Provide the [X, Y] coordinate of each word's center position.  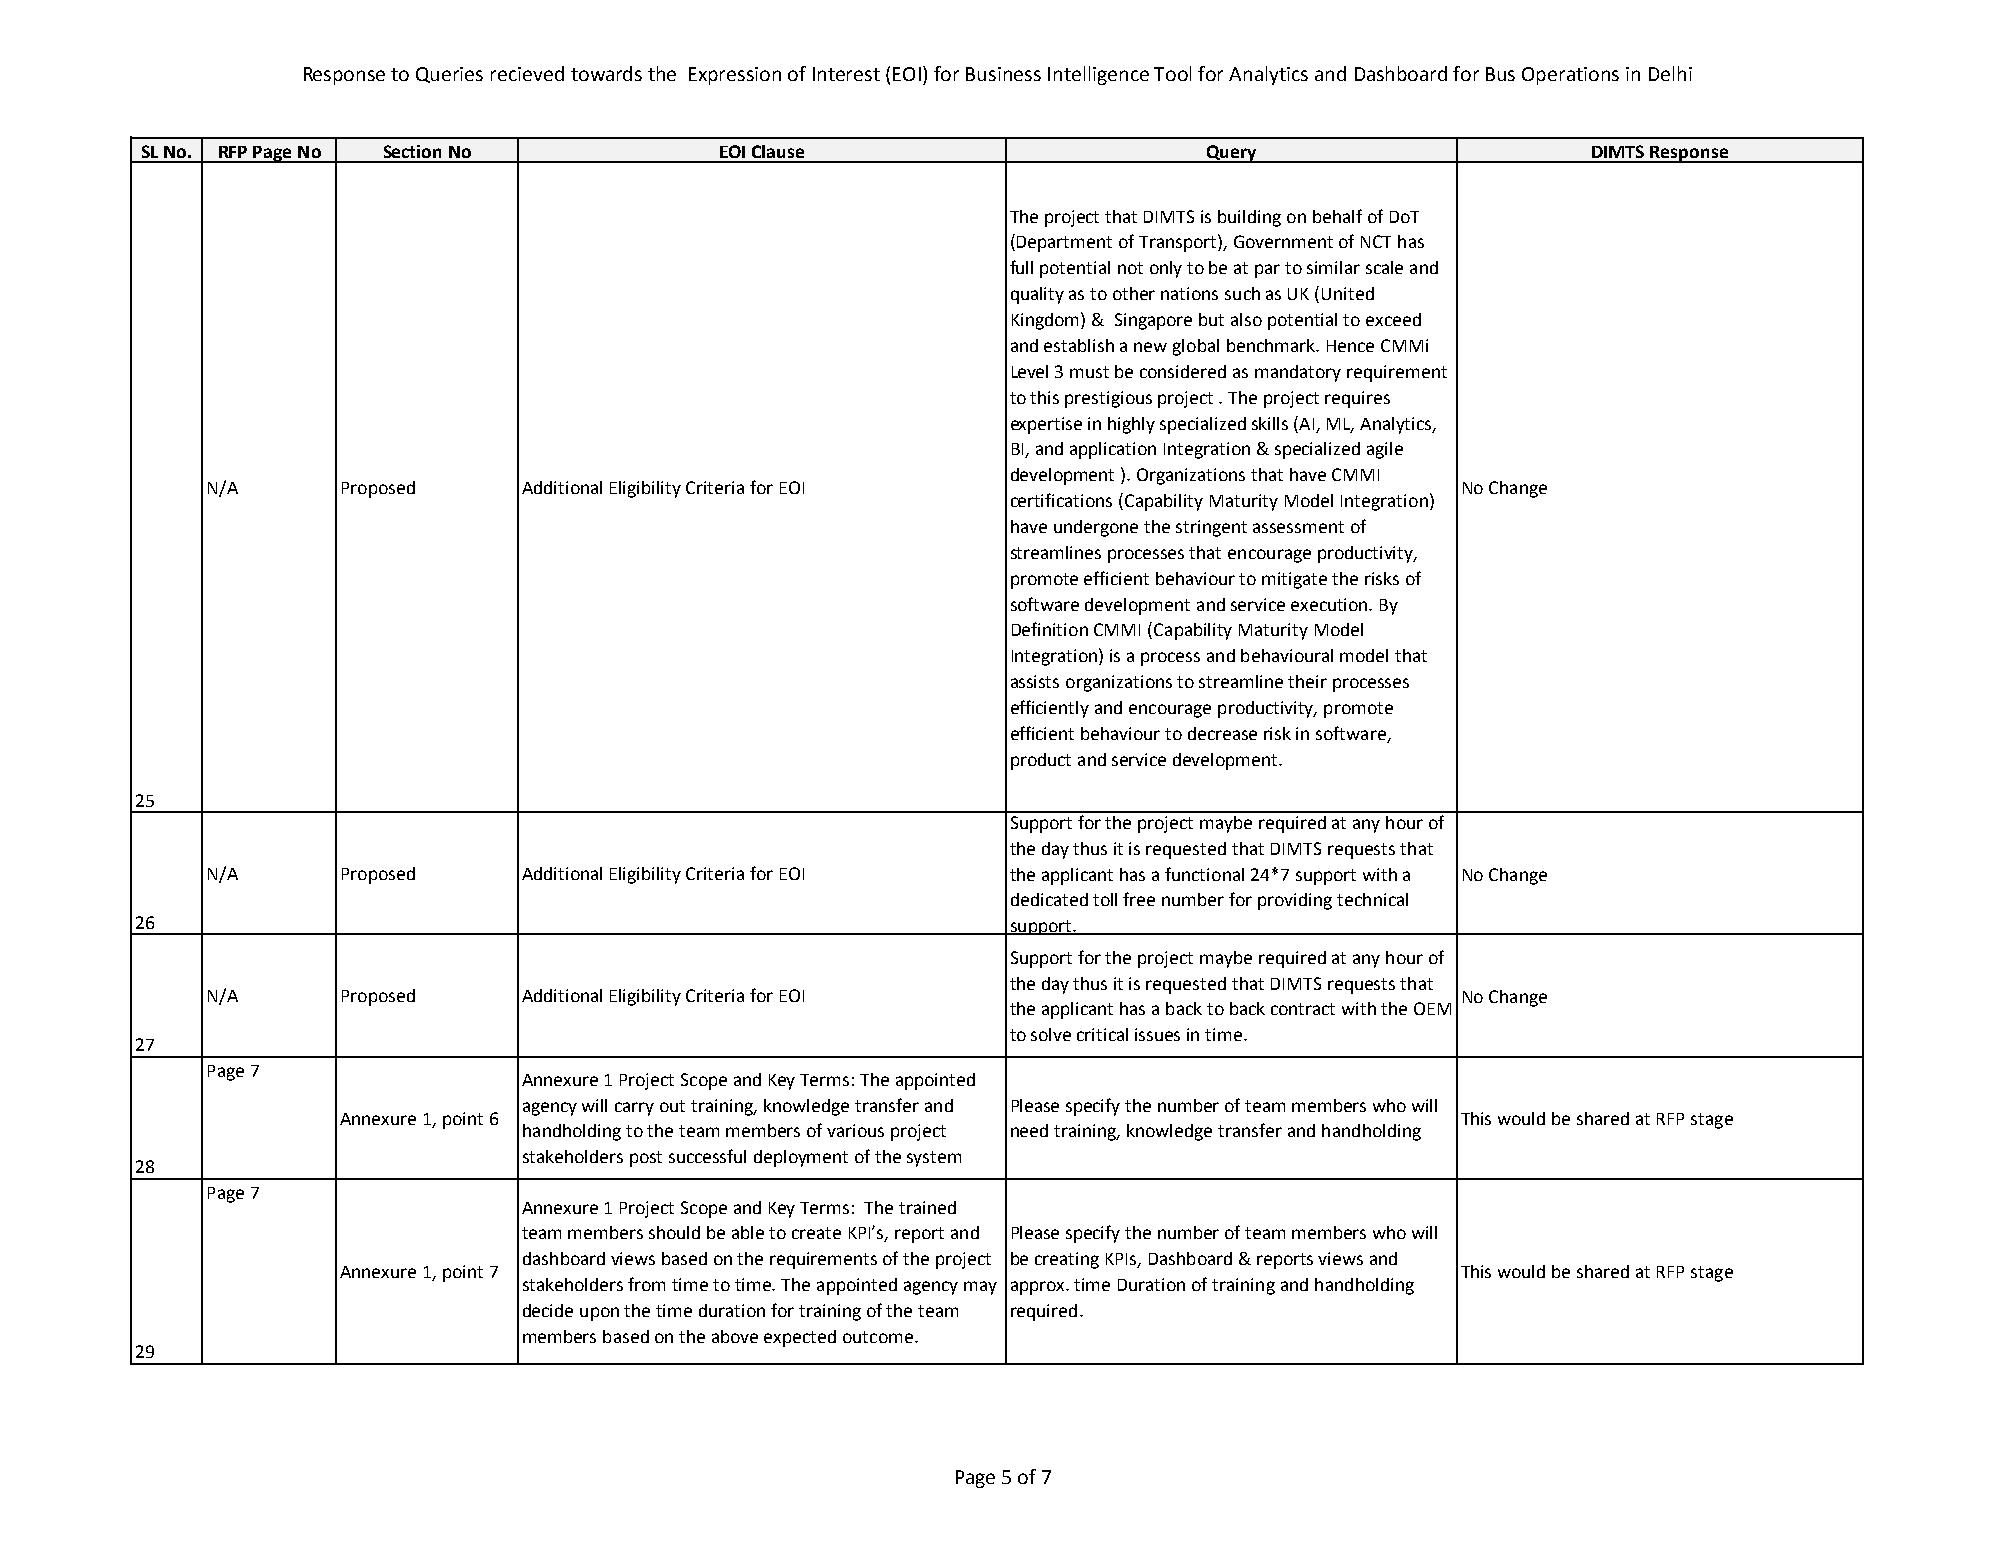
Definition [1050, 629]
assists [1035, 681]
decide [548, 1310]
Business [1003, 74]
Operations [1570, 76]
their [1307, 681]
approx [1039, 1288]
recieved [527, 73]
